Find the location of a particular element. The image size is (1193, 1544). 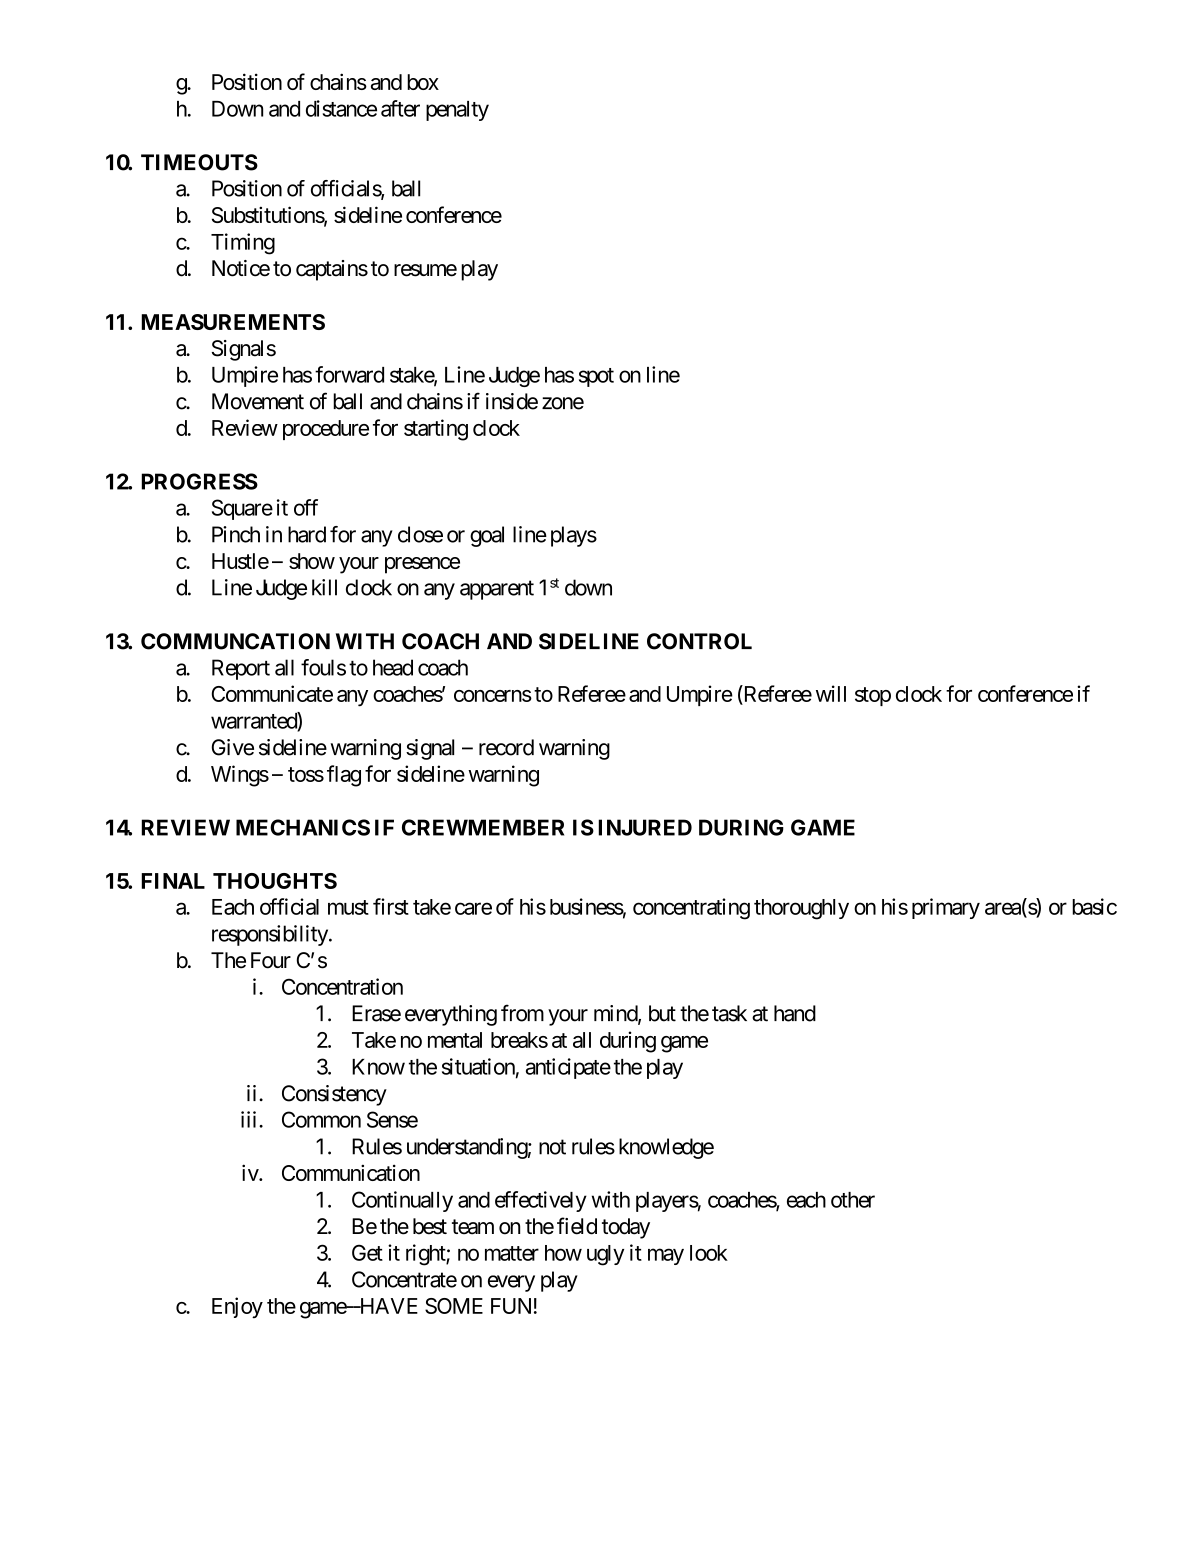

ugly is located at coordinates (605, 1255).
